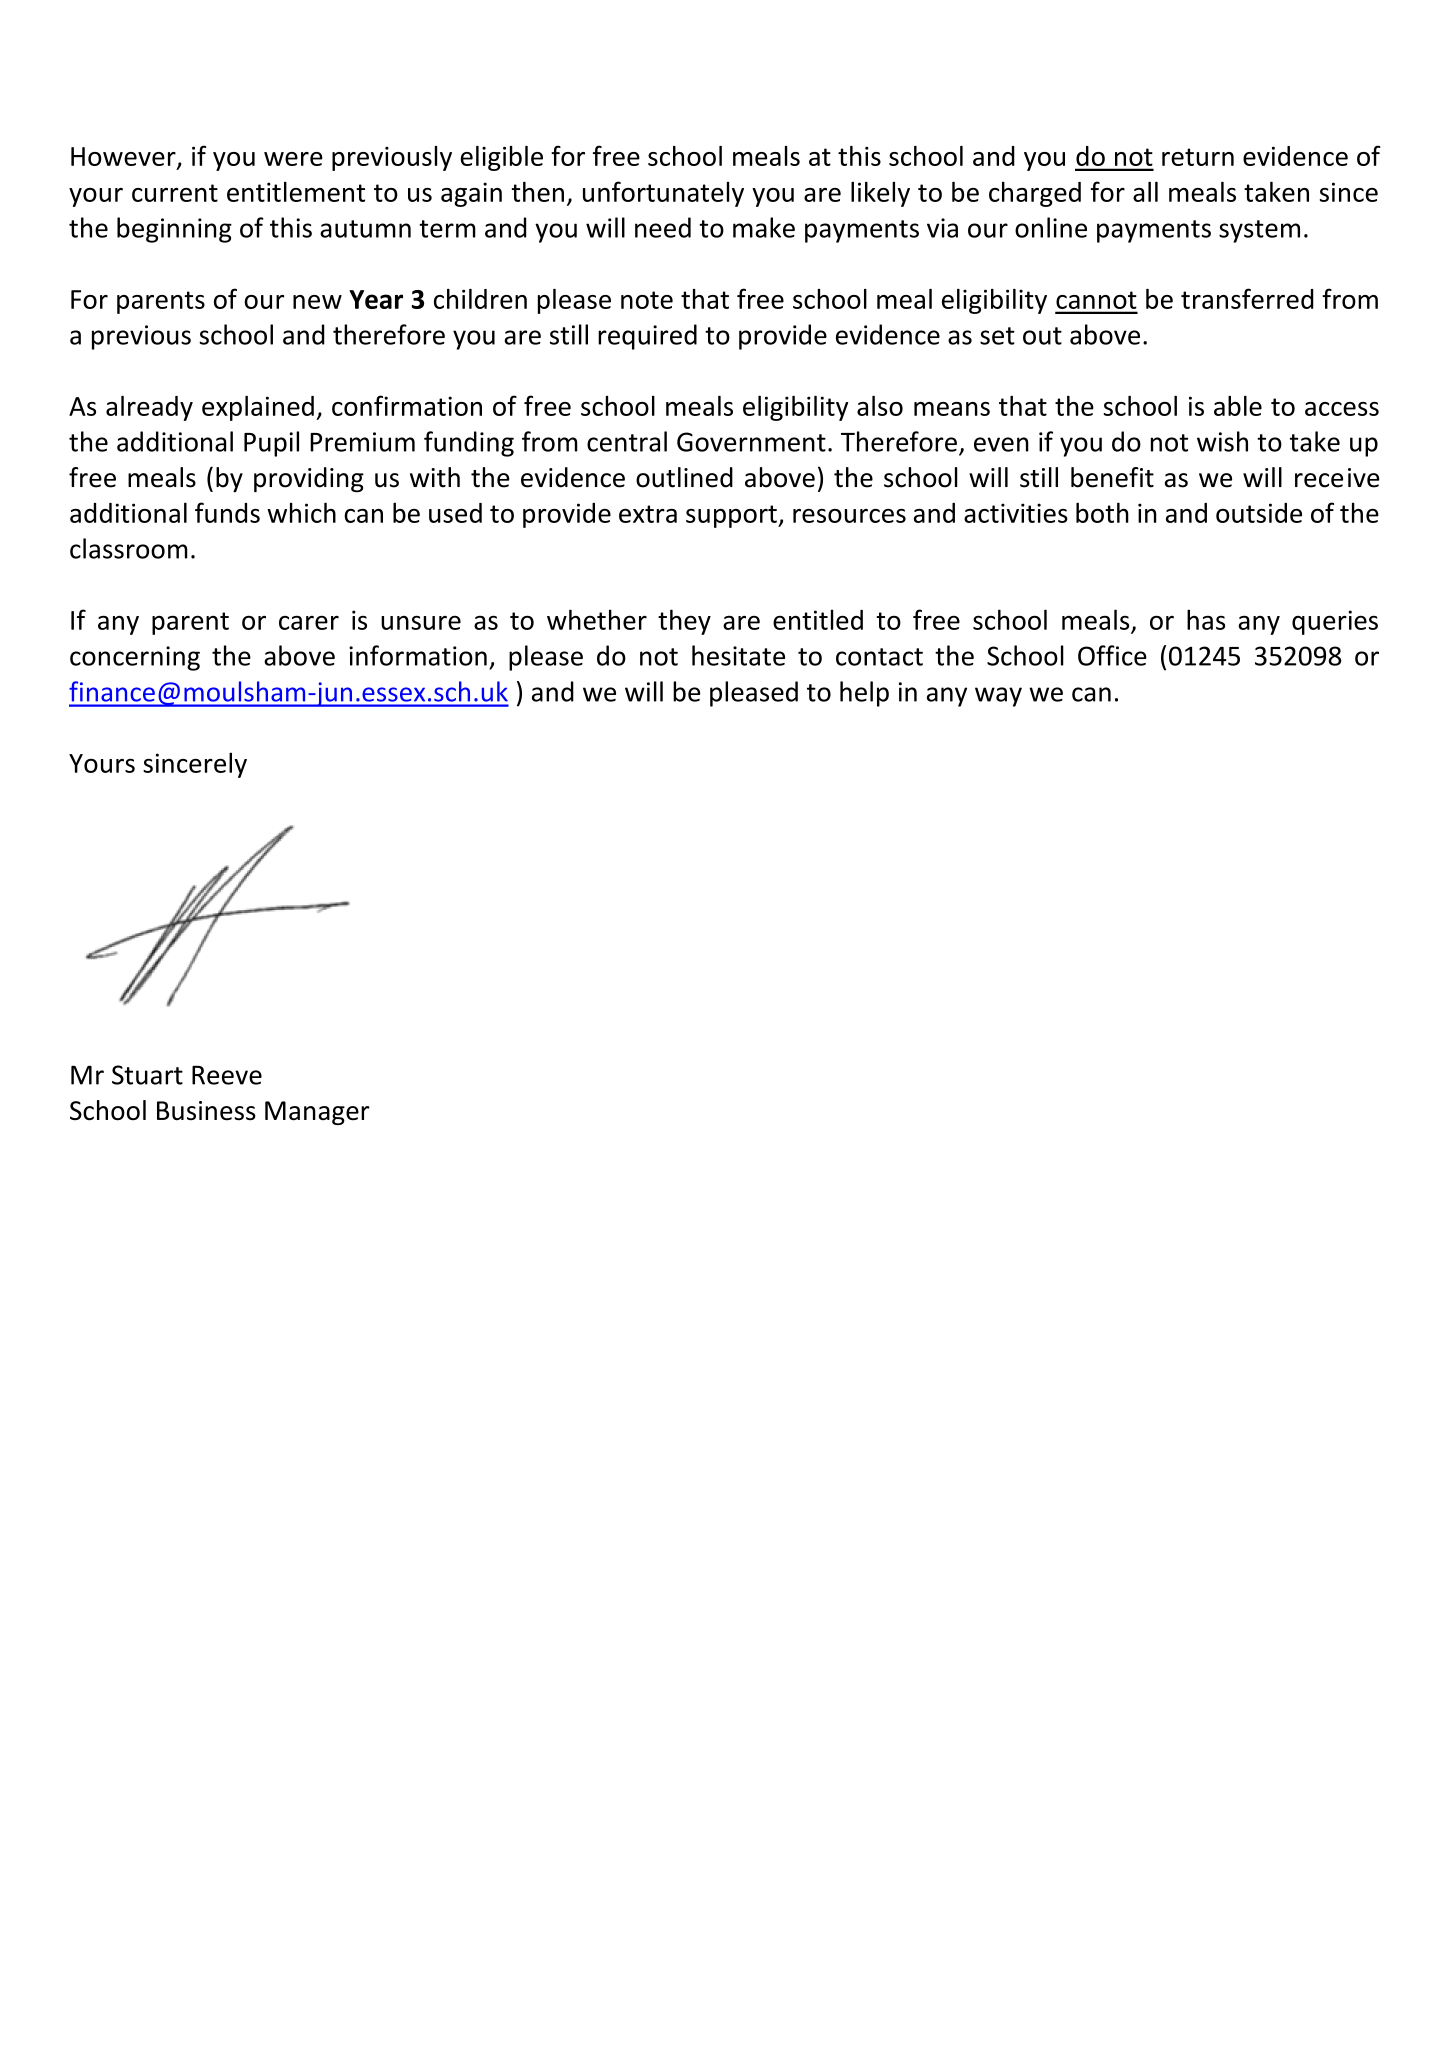  Describe the element at coordinates (206, 1111) in the screenshot. I see `Business` at that location.
